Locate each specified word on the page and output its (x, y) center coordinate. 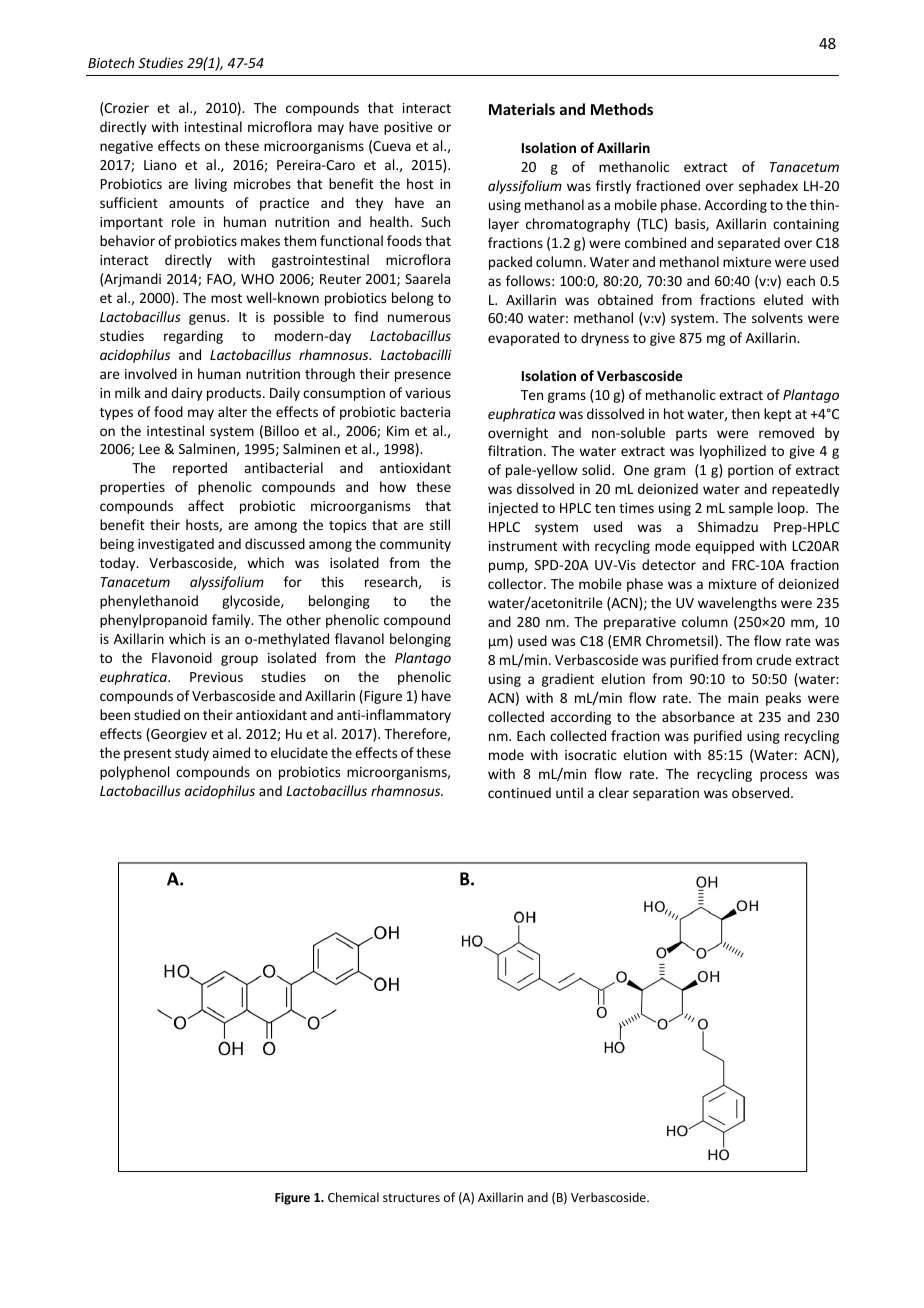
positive (408, 128)
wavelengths (737, 604)
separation (666, 794)
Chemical (353, 1197)
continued (519, 792)
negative (126, 147)
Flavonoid (182, 657)
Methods (622, 109)
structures (411, 1197)
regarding (193, 337)
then (745, 413)
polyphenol (134, 773)
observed (762, 792)
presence (423, 376)
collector (516, 583)
